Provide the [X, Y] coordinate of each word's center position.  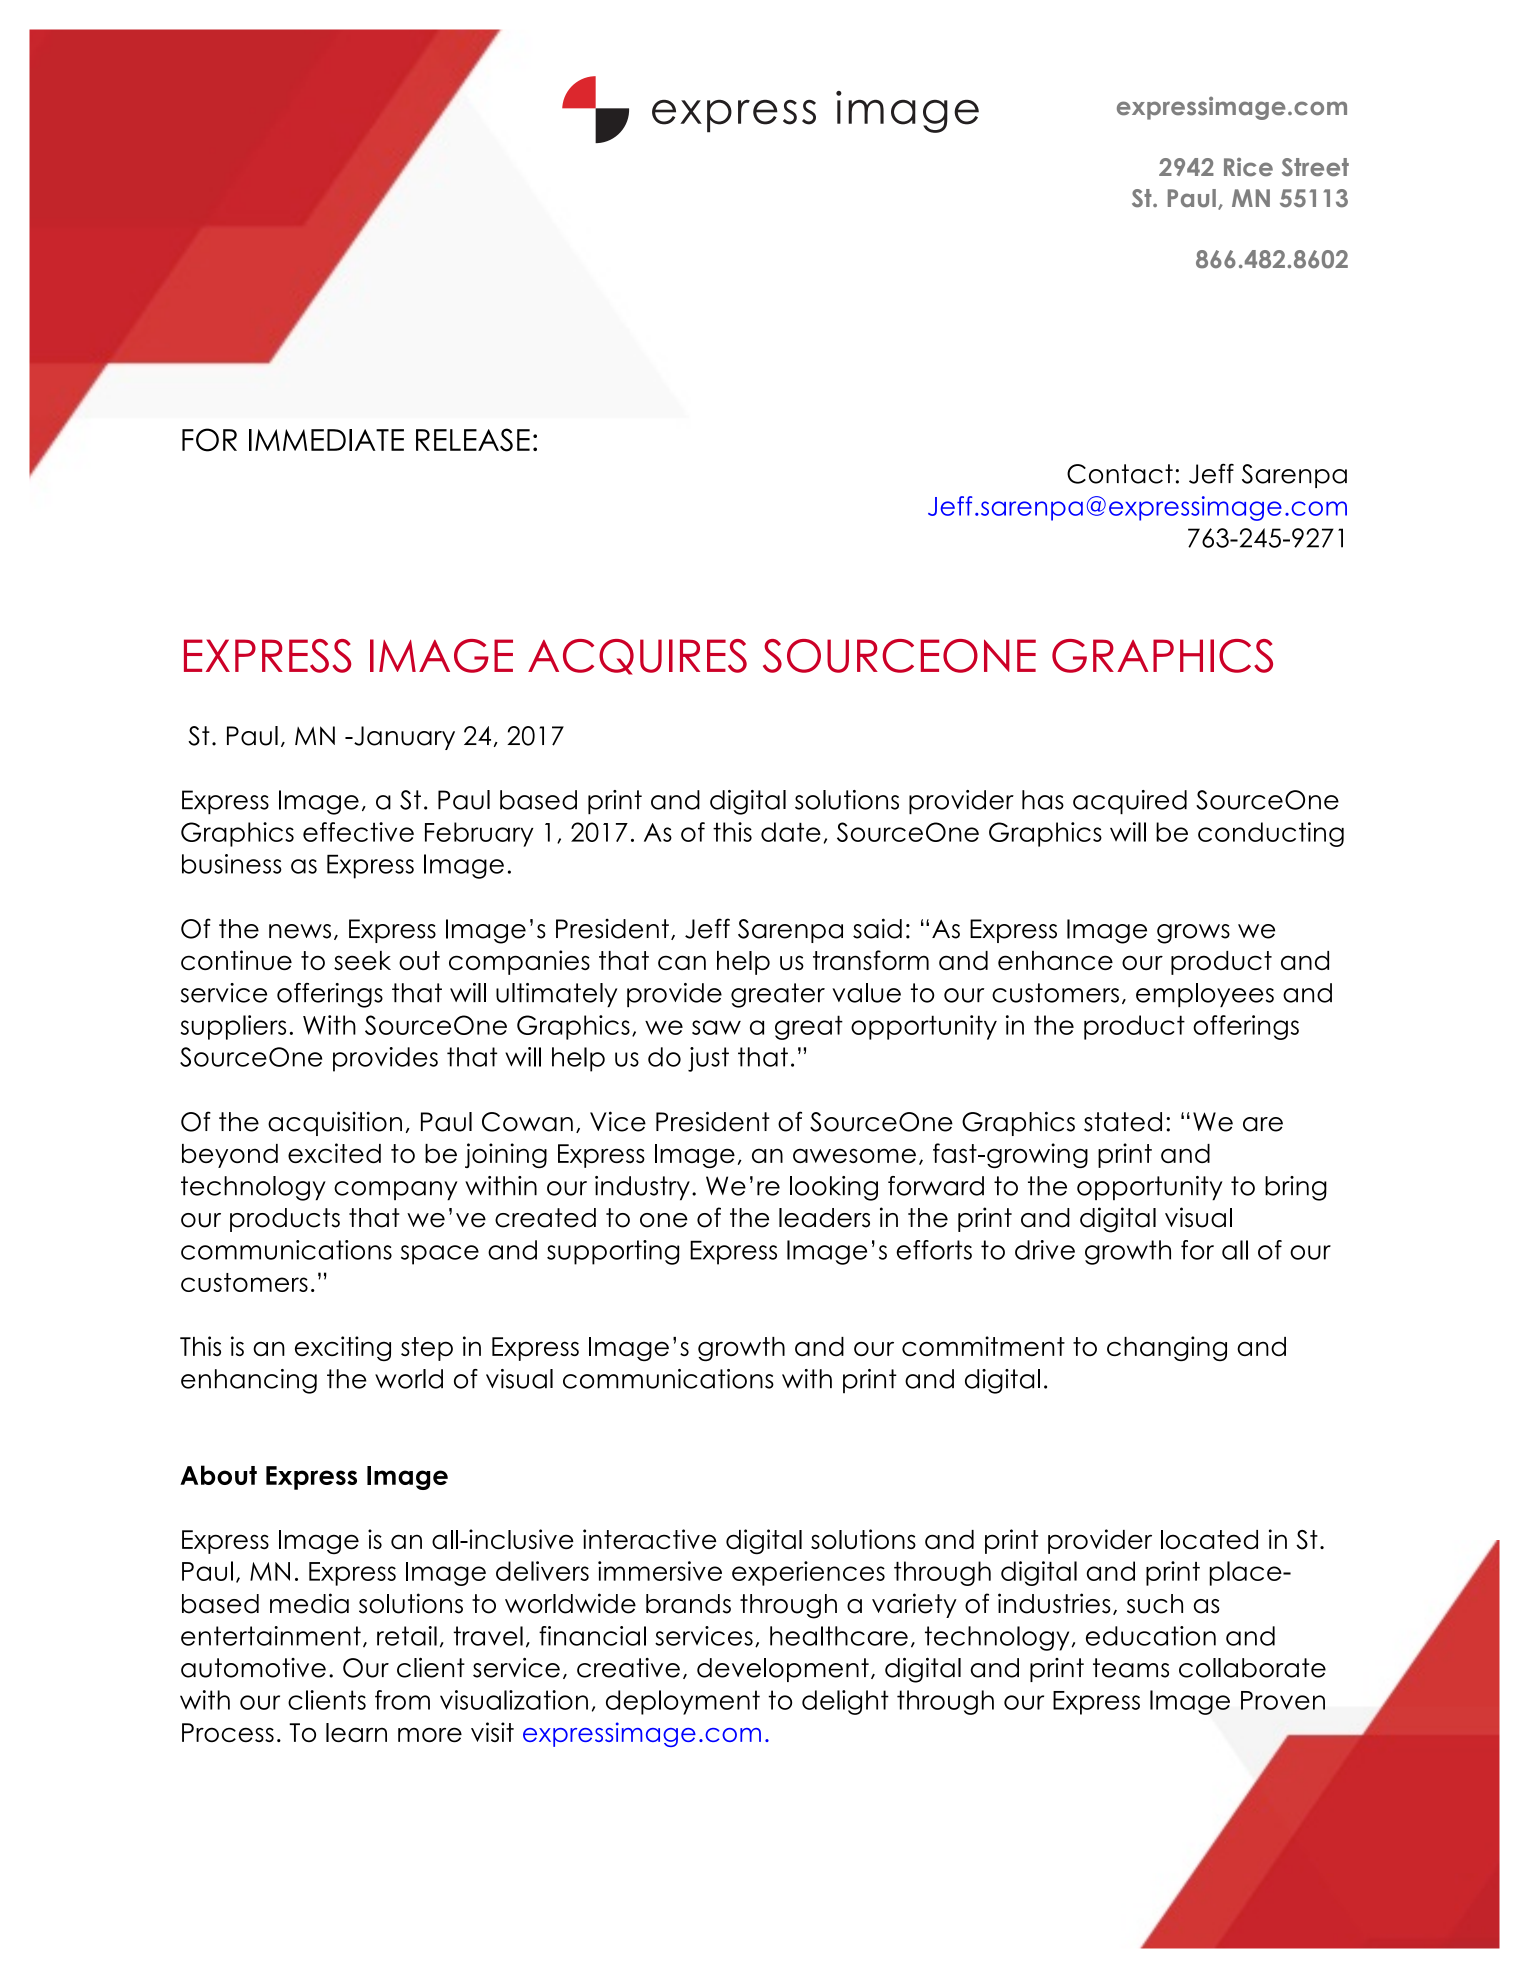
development [783, 1670]
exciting [343, 1348]
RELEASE [473, 440]
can [682, 962]
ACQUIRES [637, 657]
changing [1167, 1348]
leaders [824, 1218]
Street [1315, 167]
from [402, 1700]
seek [362, 960]
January [403, 738]
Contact [1120, 474]
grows [1193, 934]
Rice [1248, 167]
